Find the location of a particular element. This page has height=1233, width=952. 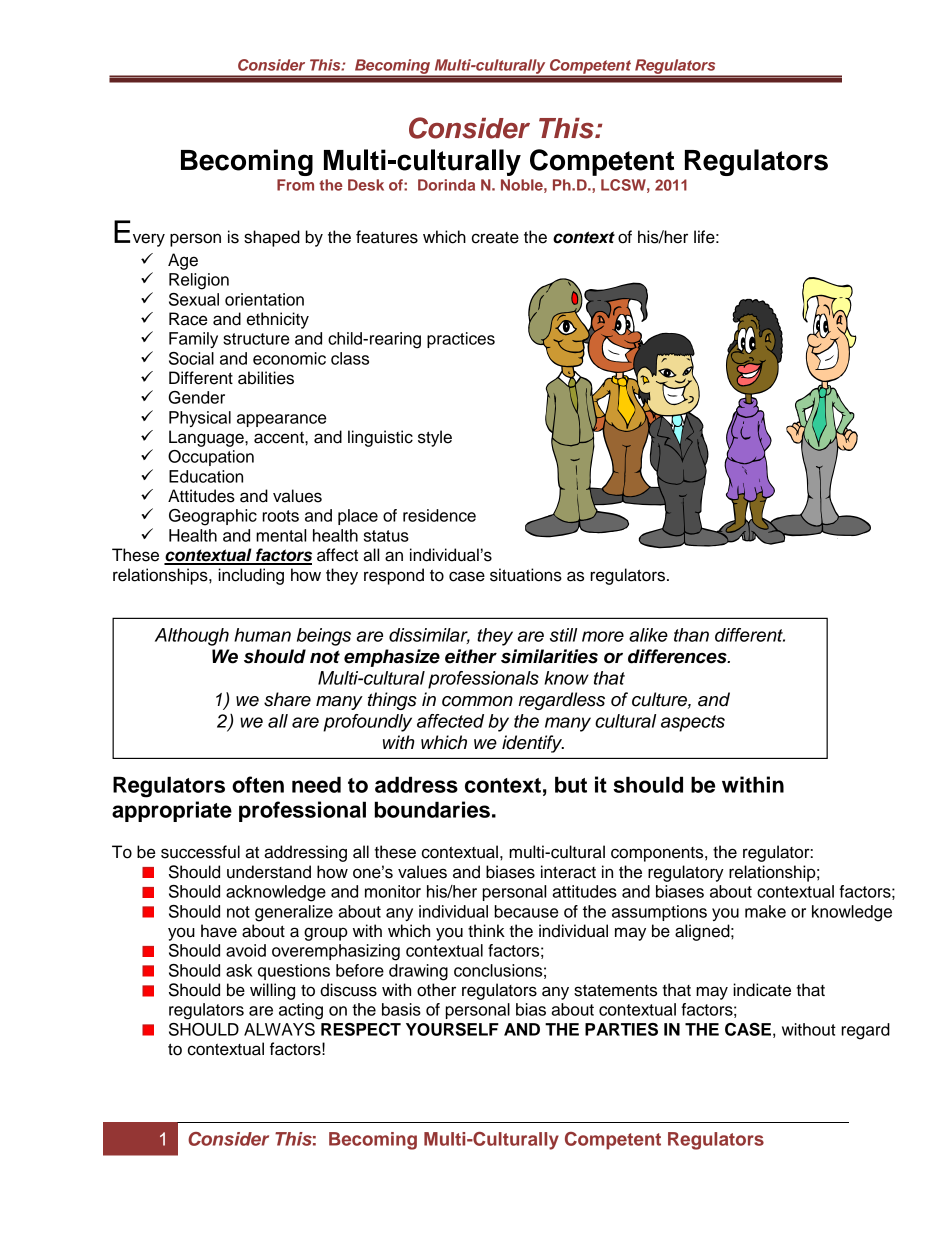

Dorinda is located at coordinates (446, 185).
